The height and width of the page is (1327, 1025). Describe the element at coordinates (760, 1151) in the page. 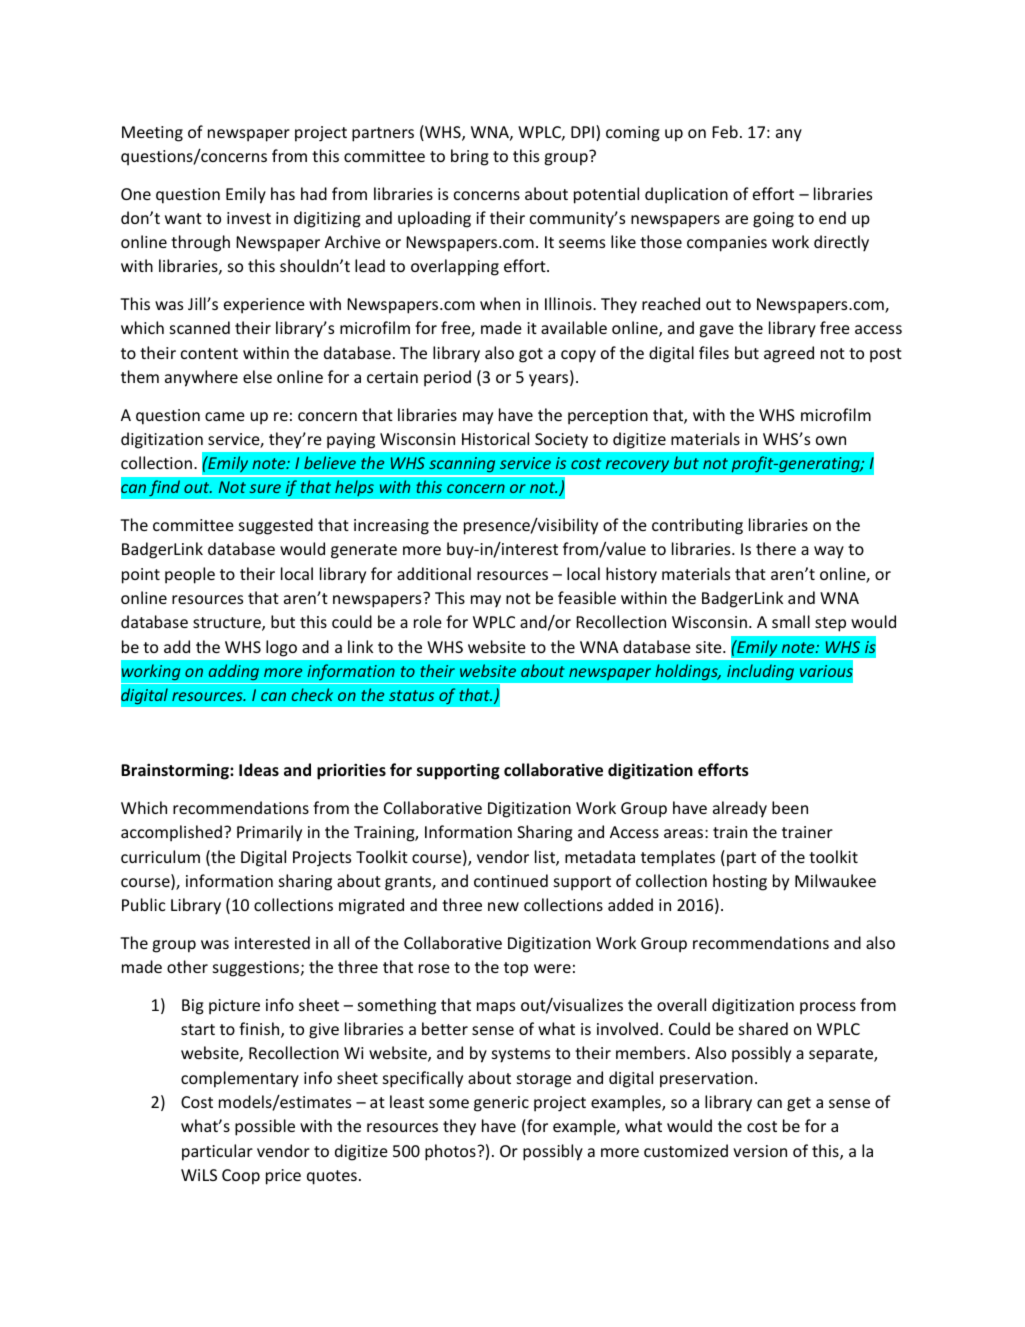

I see `version` at that location.
